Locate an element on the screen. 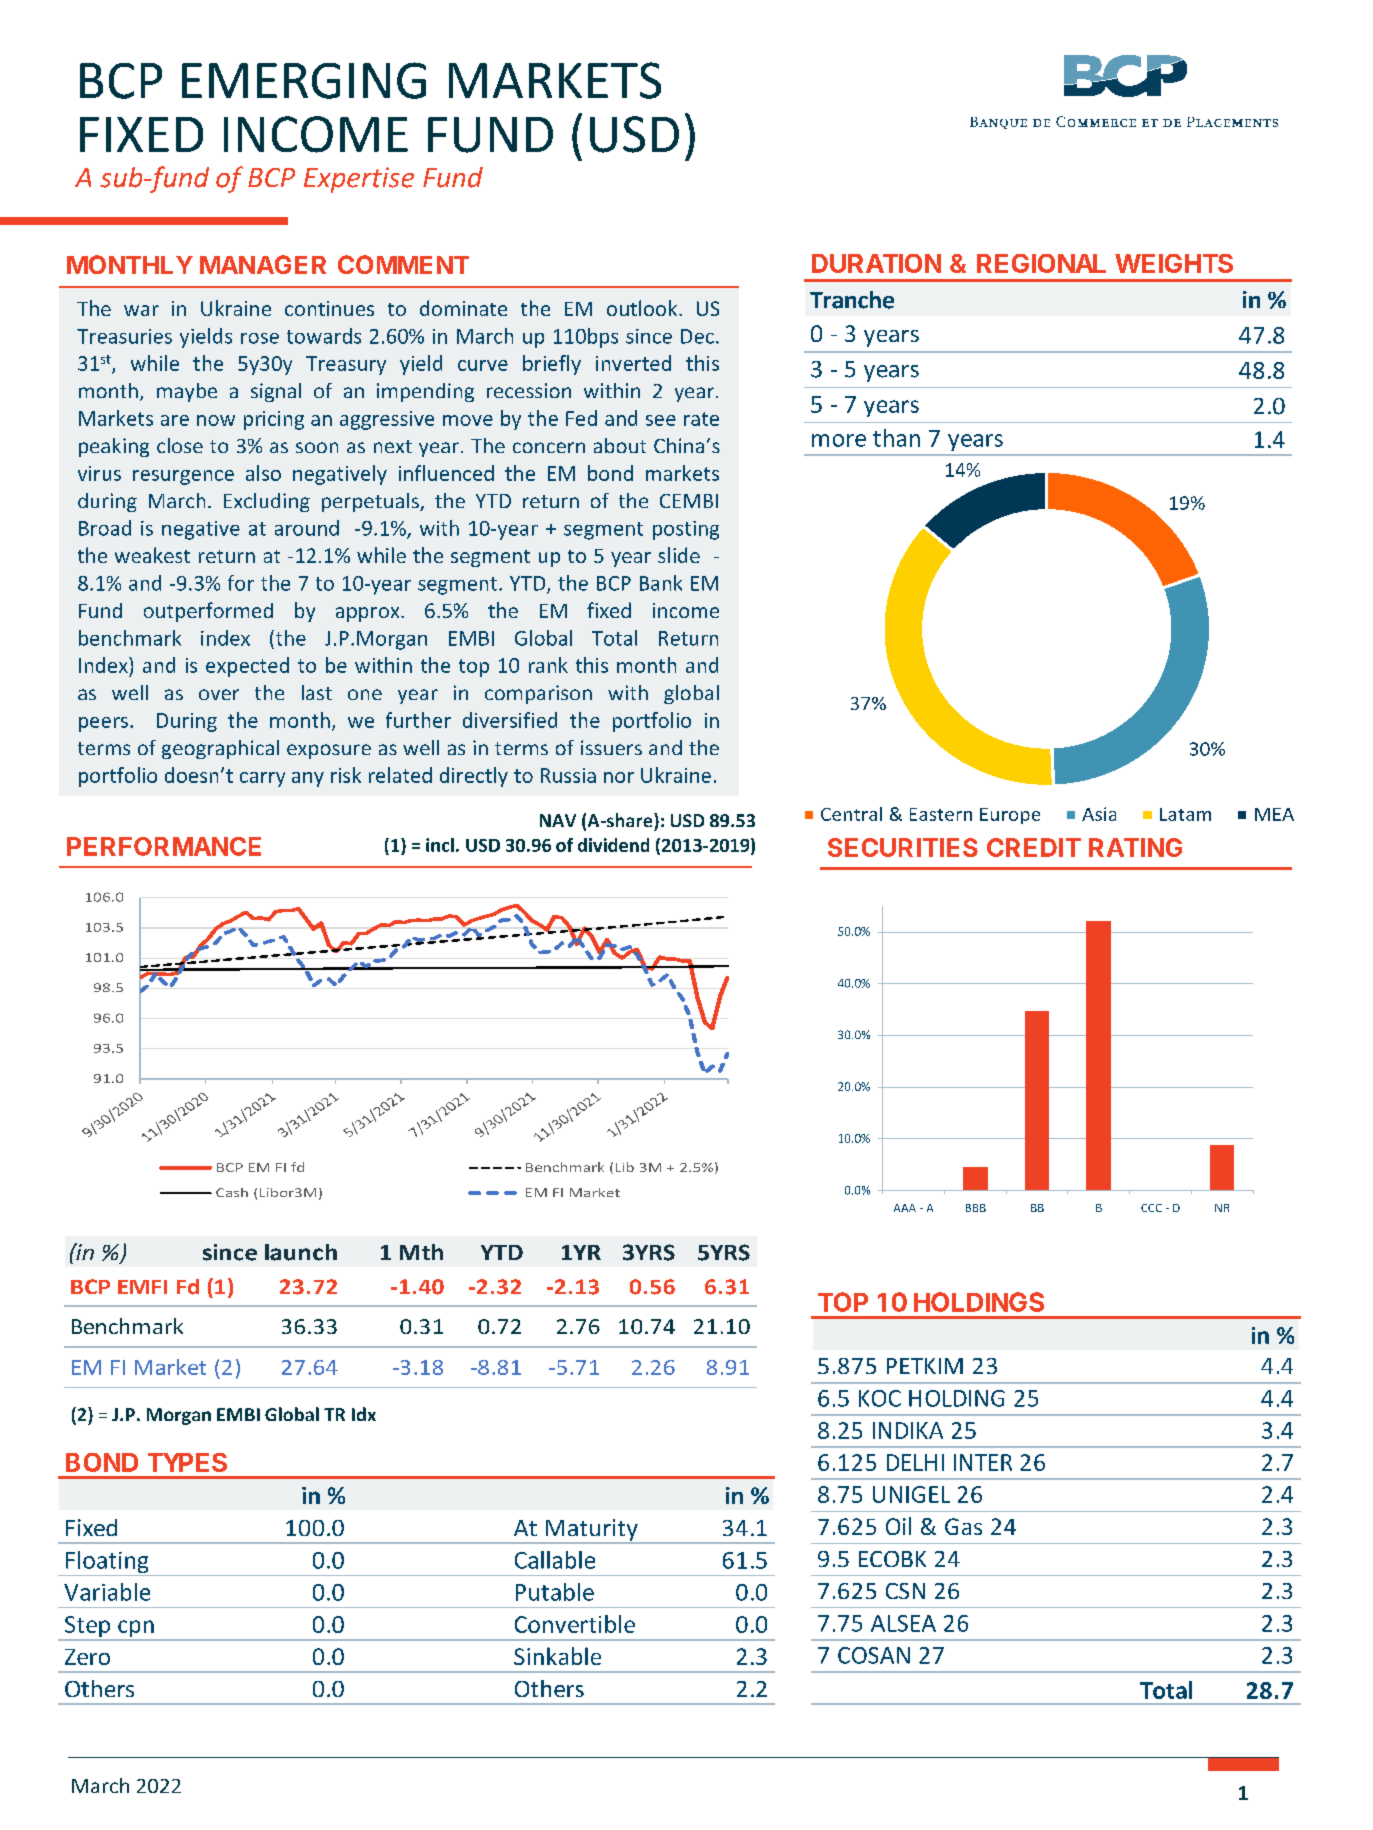  EMERGING is located at coordinates (304, 80).
